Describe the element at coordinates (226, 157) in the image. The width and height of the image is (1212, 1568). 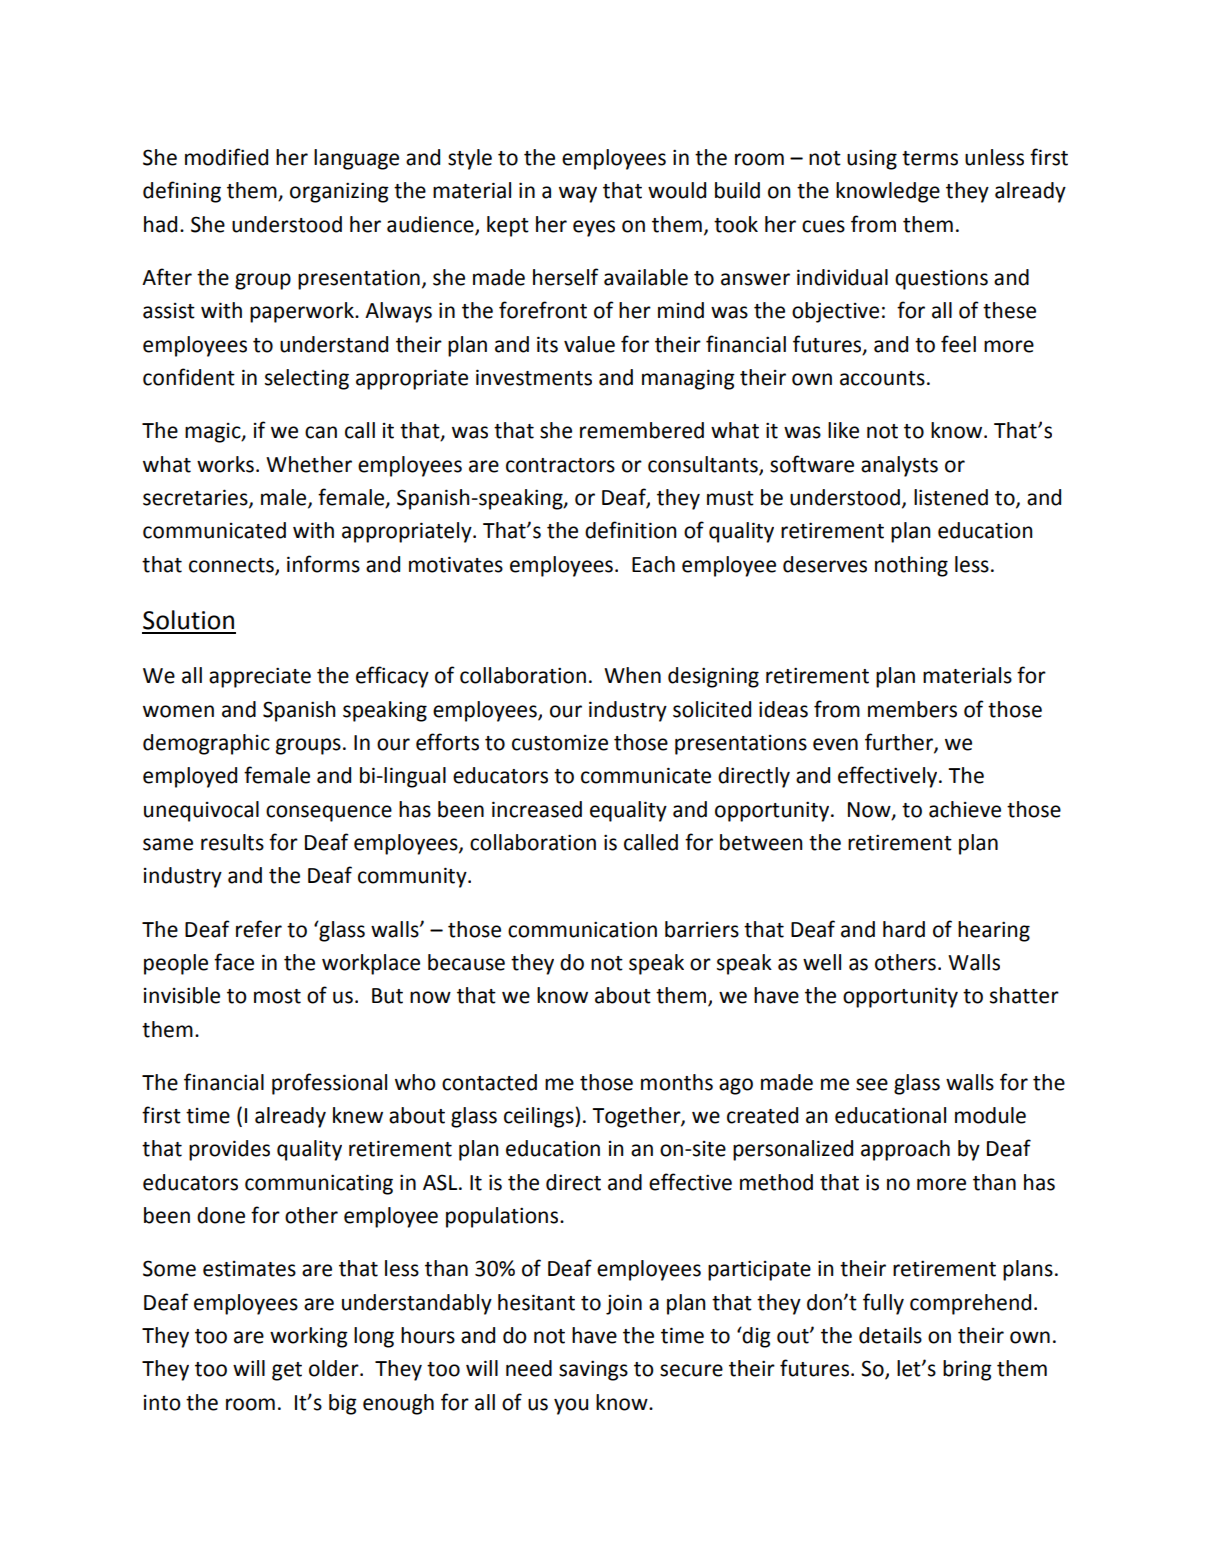
I see `modified` at that location.
